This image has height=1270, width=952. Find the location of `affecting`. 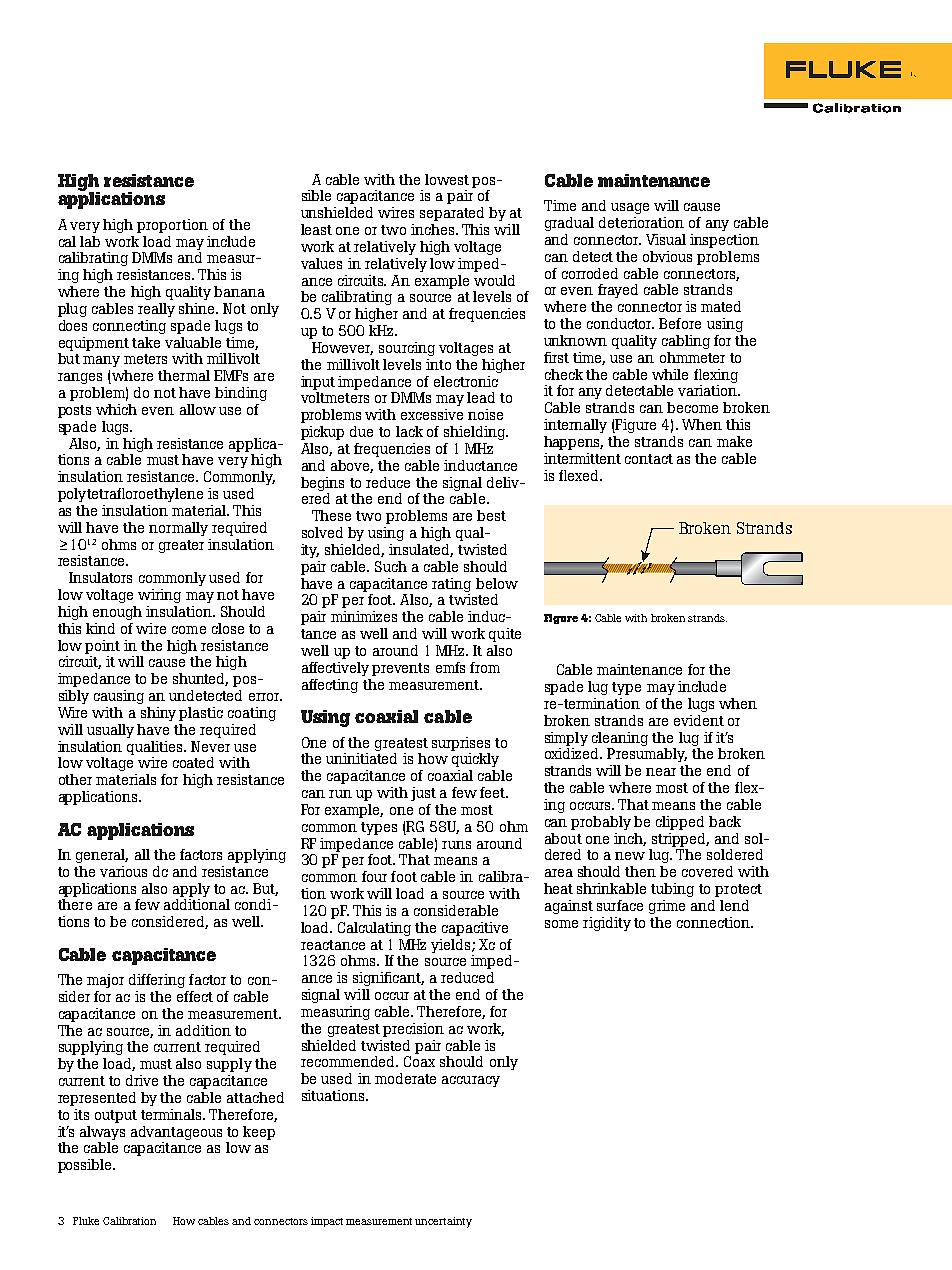

affecting is located at coordinates (330, 686).
